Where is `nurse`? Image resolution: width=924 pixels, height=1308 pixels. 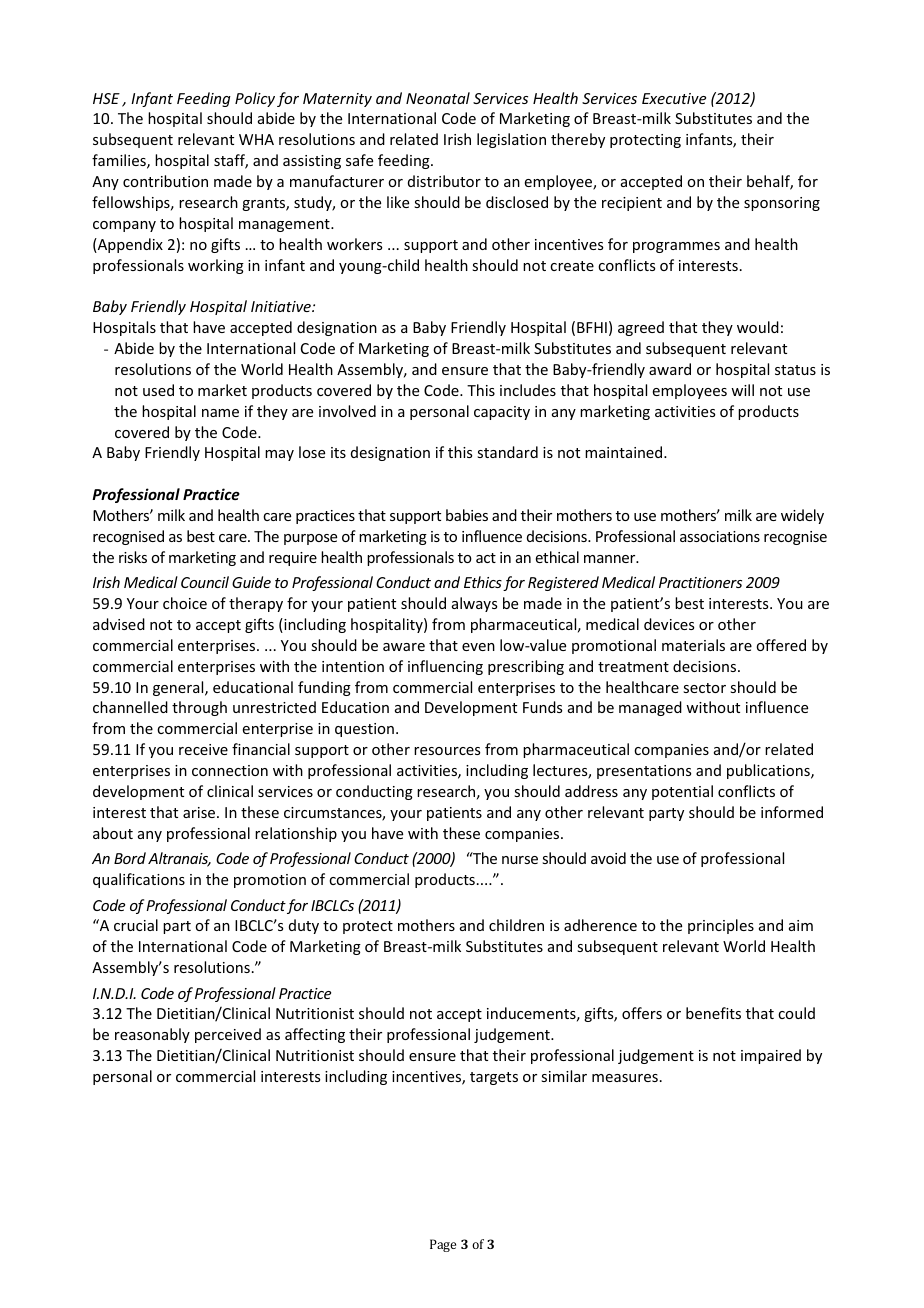
nurse is located at coordinates (520, 860).
